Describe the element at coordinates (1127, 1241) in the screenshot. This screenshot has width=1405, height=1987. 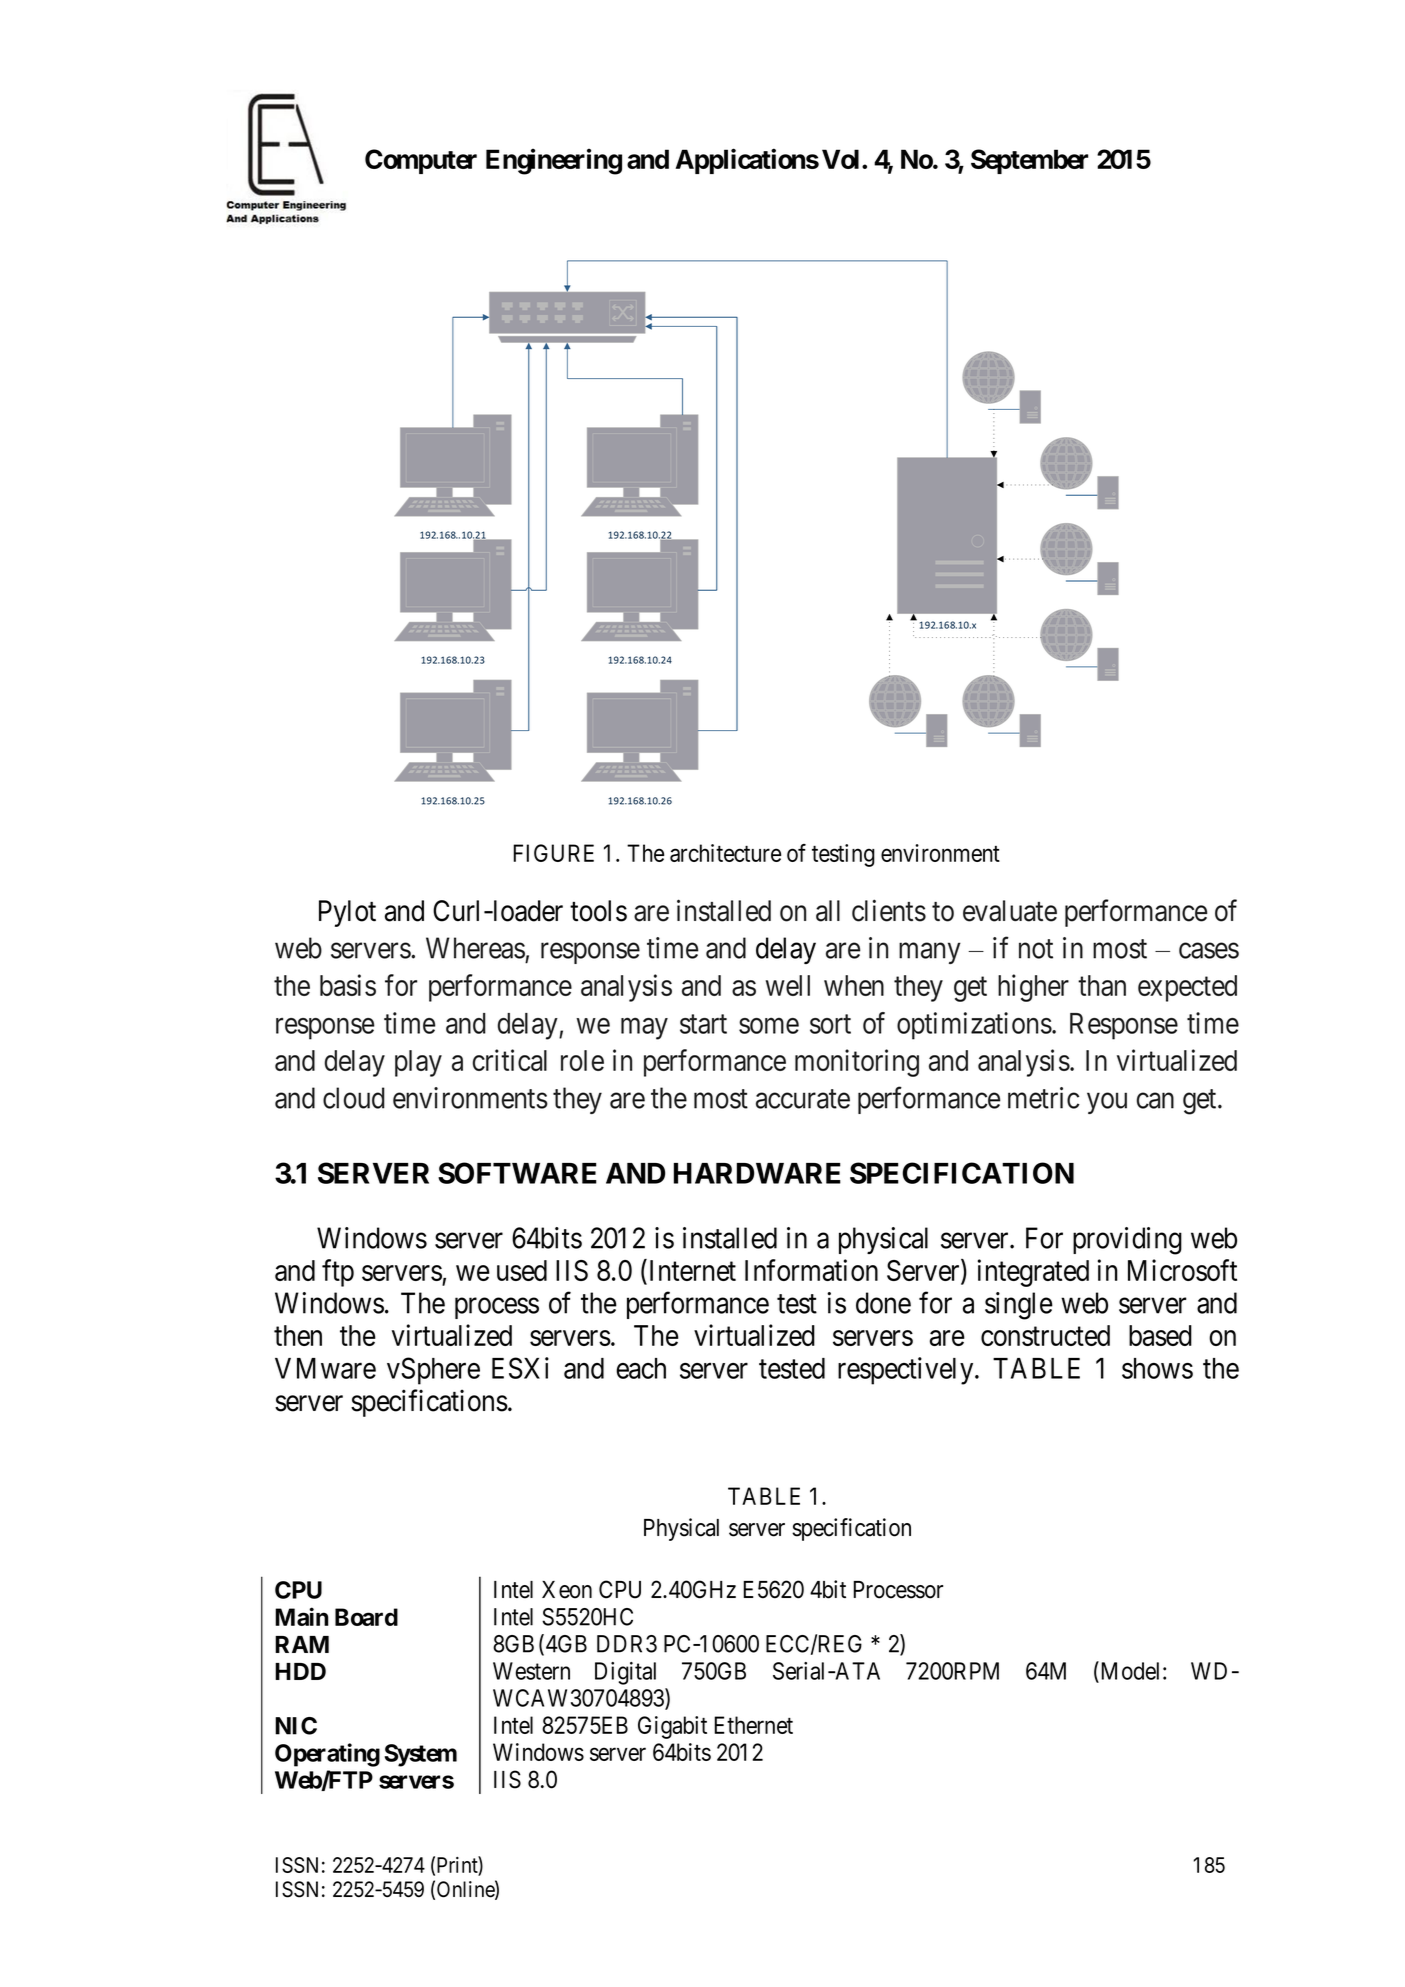
I see `providing` at that location.
